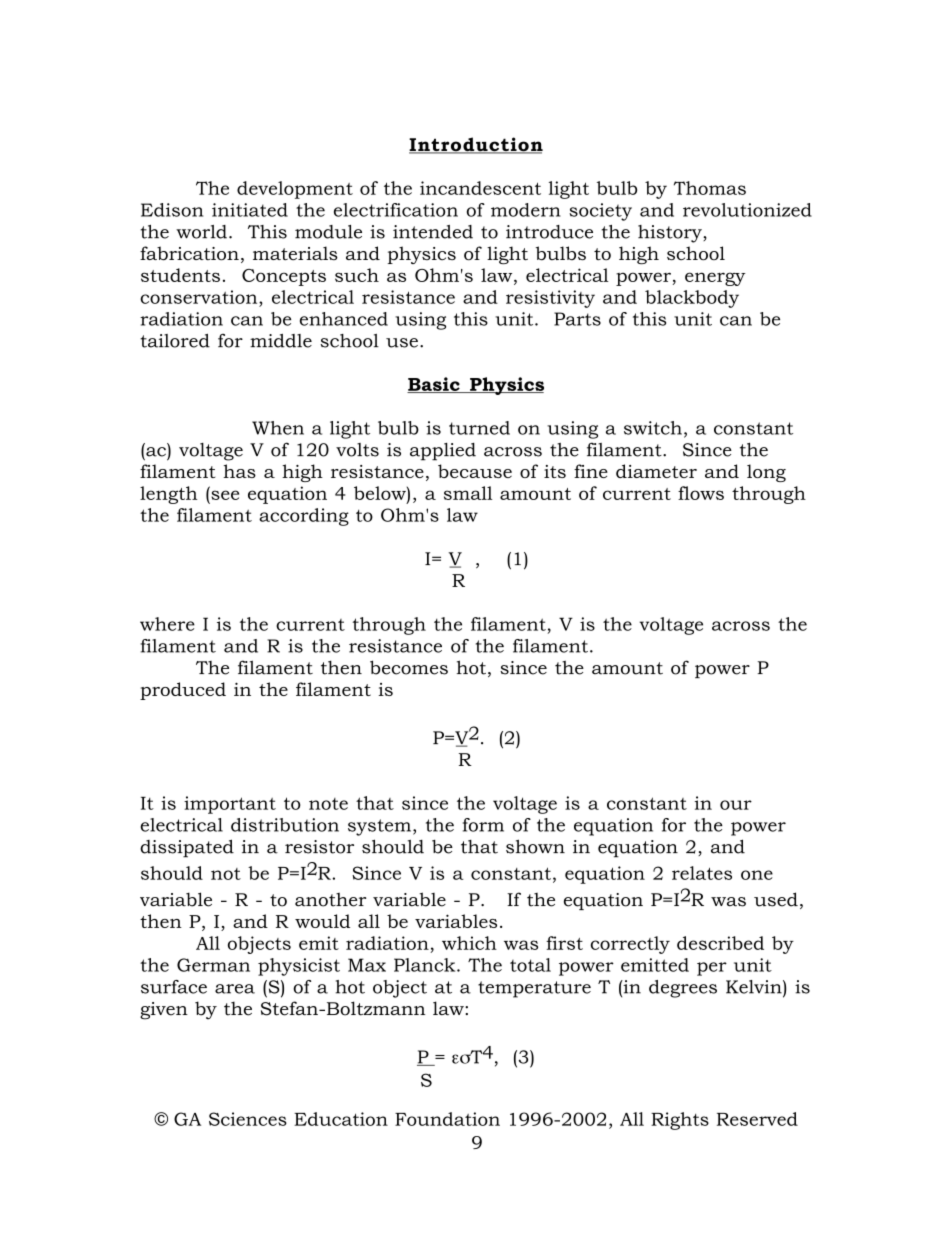  Describe the element at coordinates (479, 428) in the screenshot. I see `turned` at that location.
